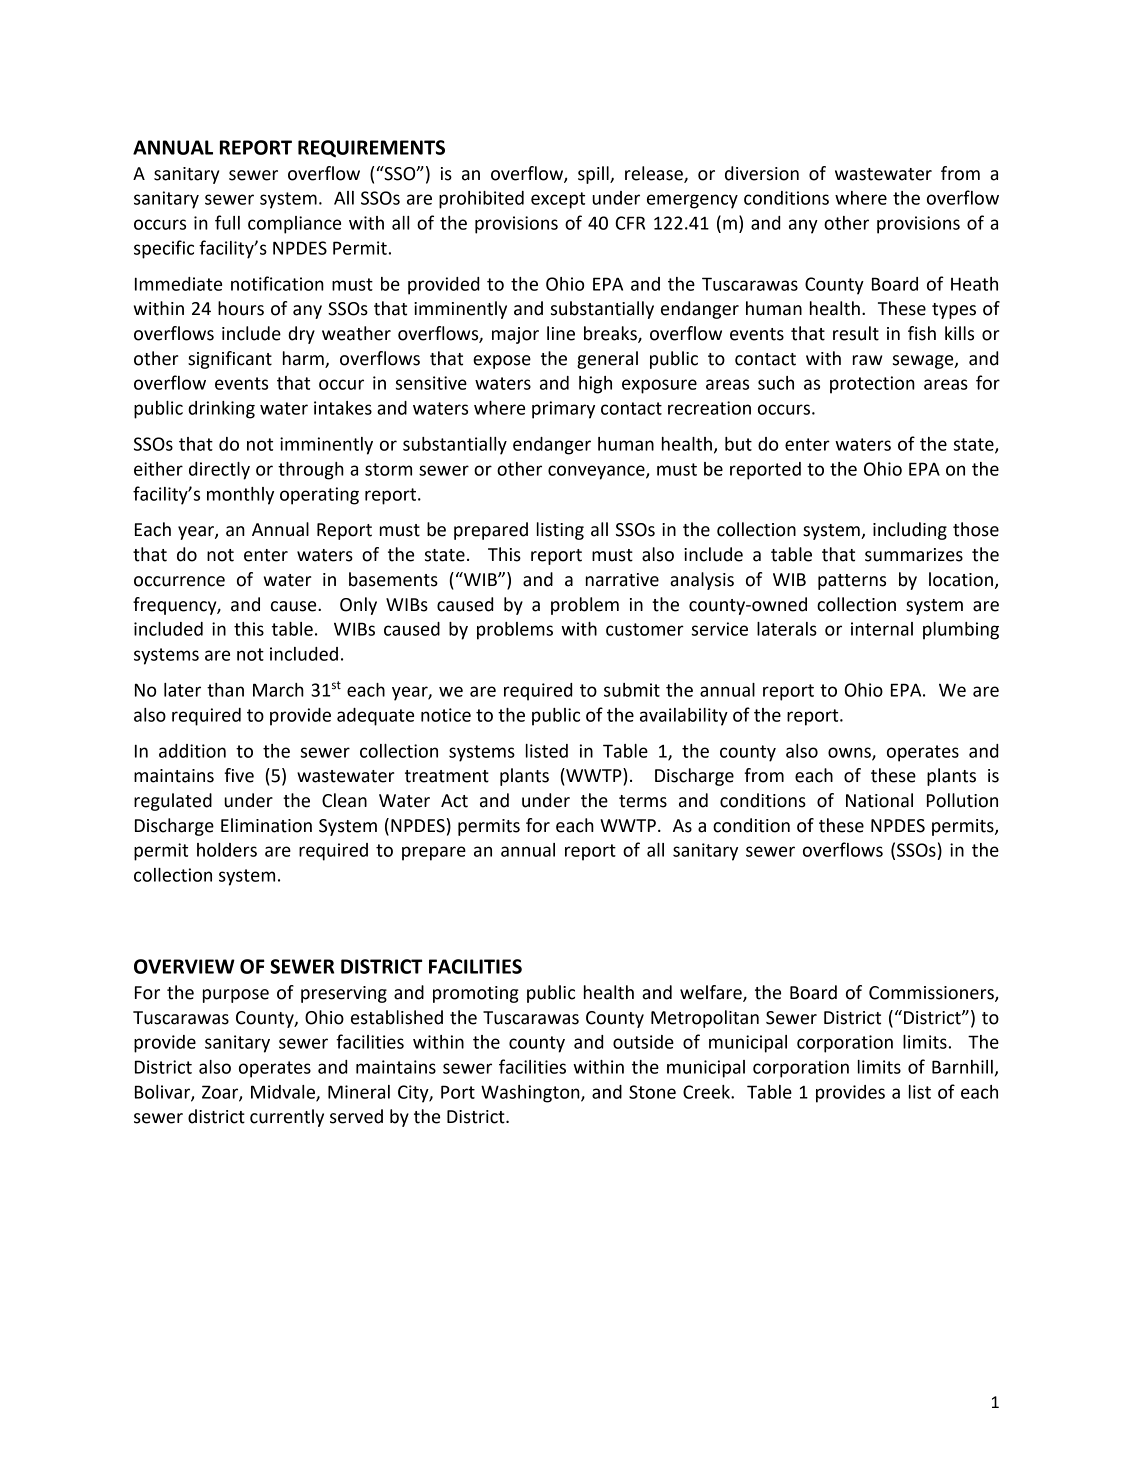 Image resolution: width=1133 pixels, height=1466 pixels. What do you see at coordinates (762, 173) in the screenshot?
I see `diversion` at bounding box center [762, 173].
